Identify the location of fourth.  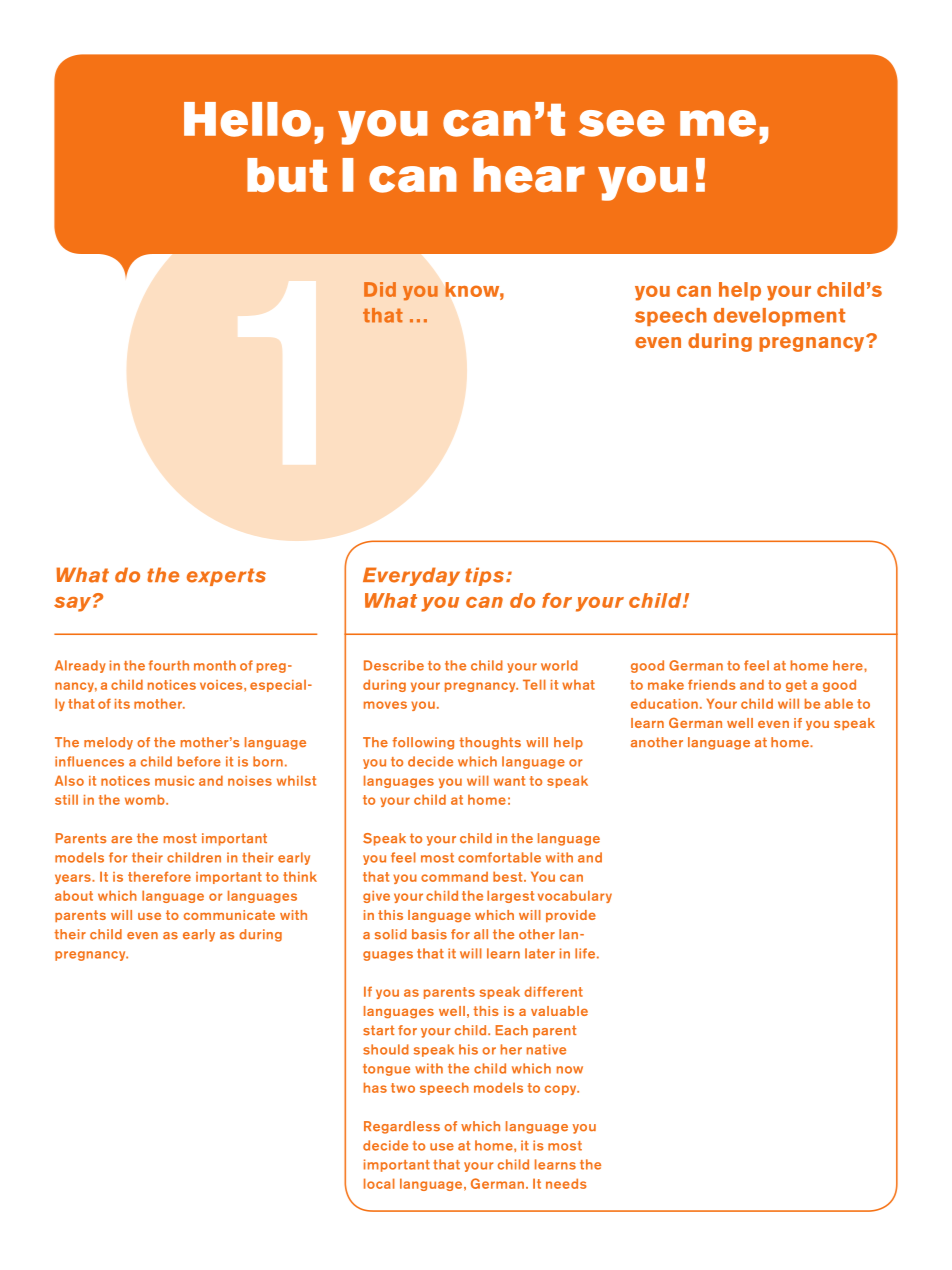
(169, 665).
